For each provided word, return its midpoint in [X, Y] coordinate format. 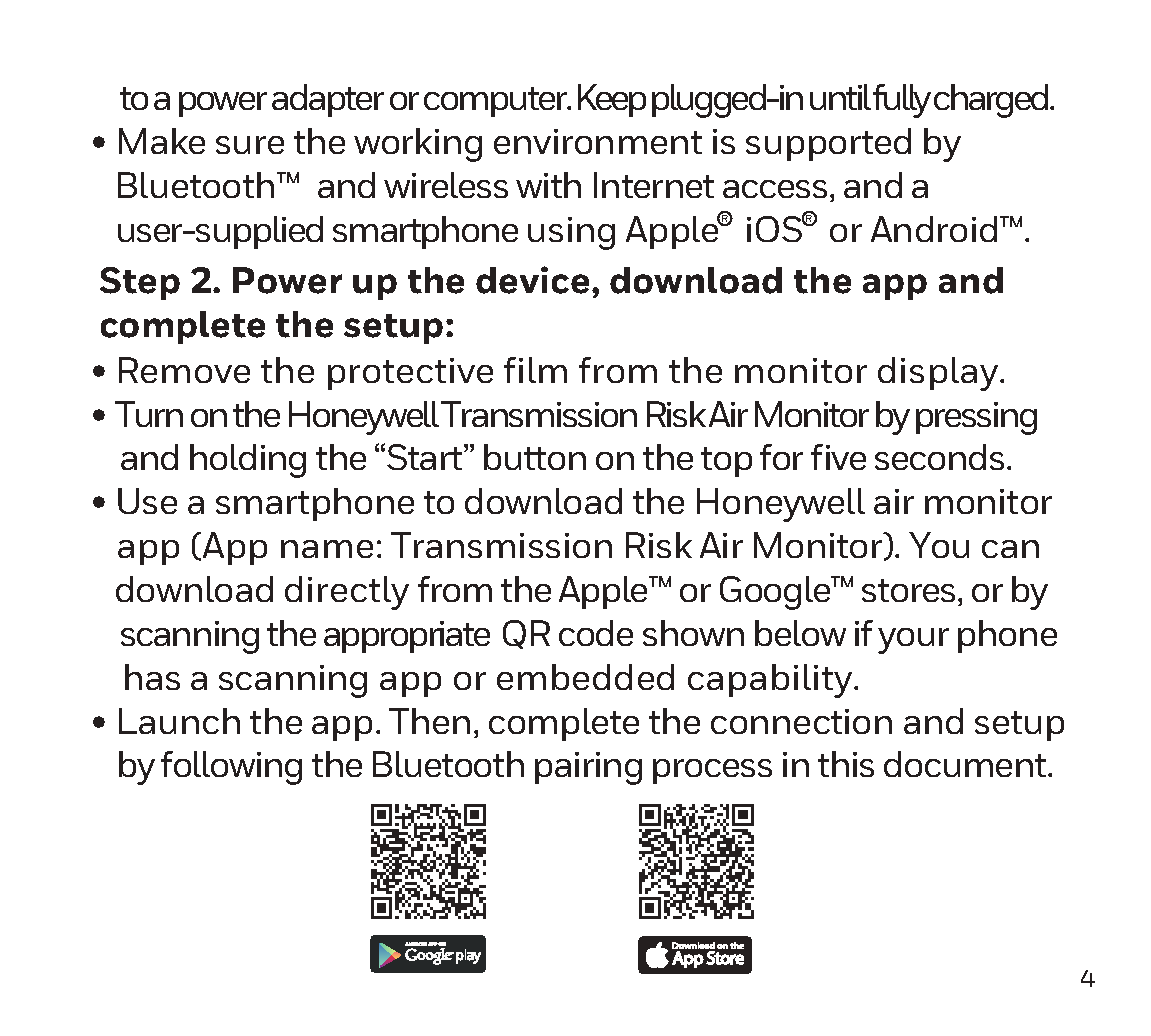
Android [934, 229]
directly [347, 593]
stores [908, 590]
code [596, 633]
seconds [939, 457]
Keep [612, 100]
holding [248, 461]
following [231, 768]
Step [140, 283]
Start [426, 457]
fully [902, 101]
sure [250, 145]
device [532, 280]
